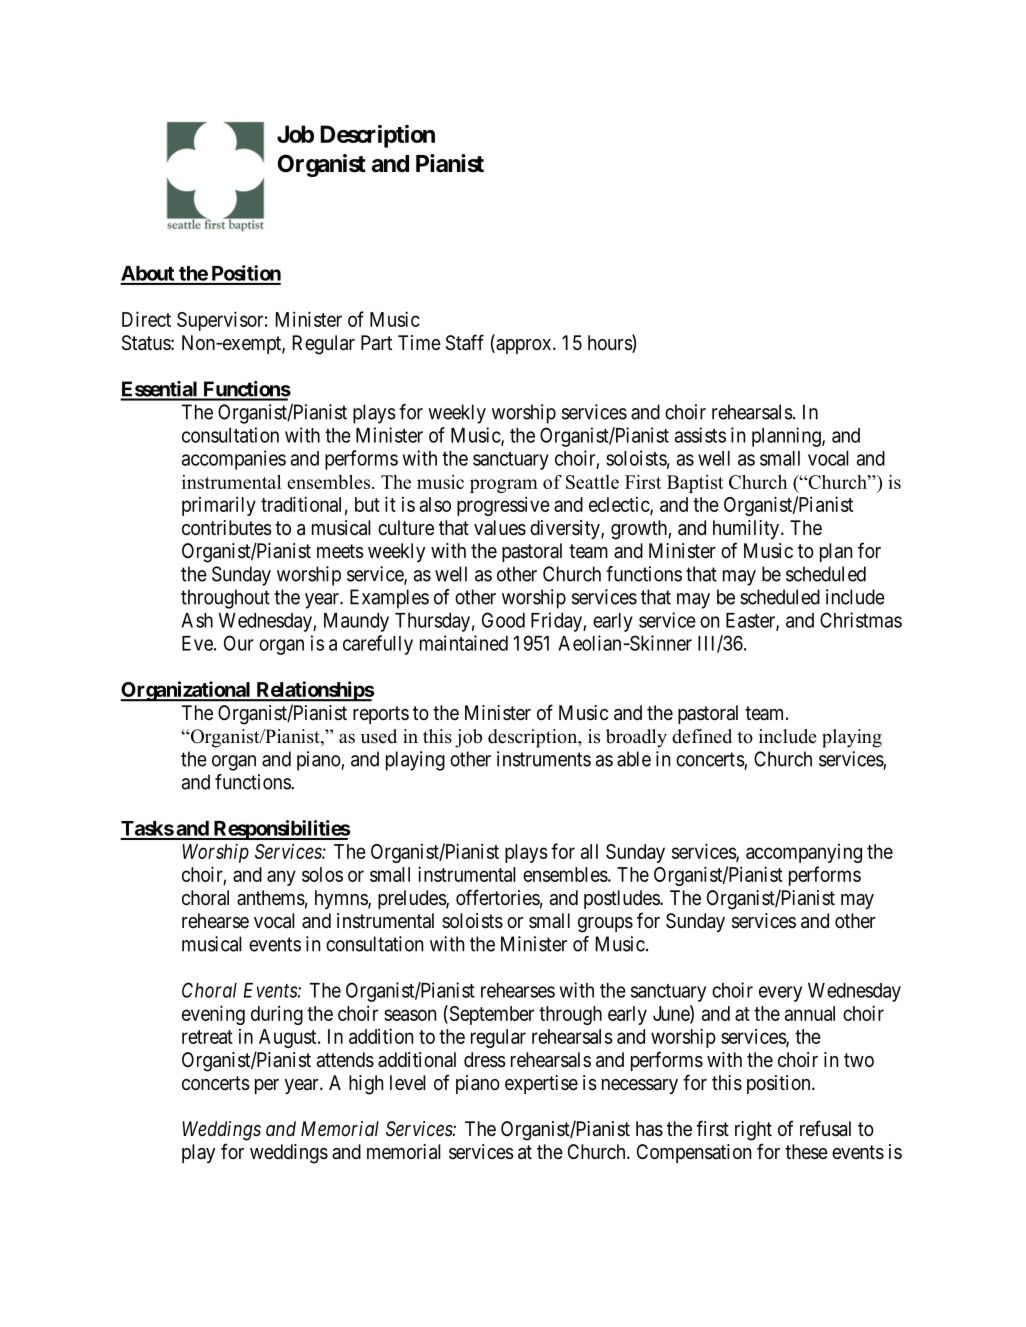 Image resolution: width=1026 pixels, height=1327 pixels. Describe the element at coordinates (410, 1015) in the screenshot. I see `season` at that location.
